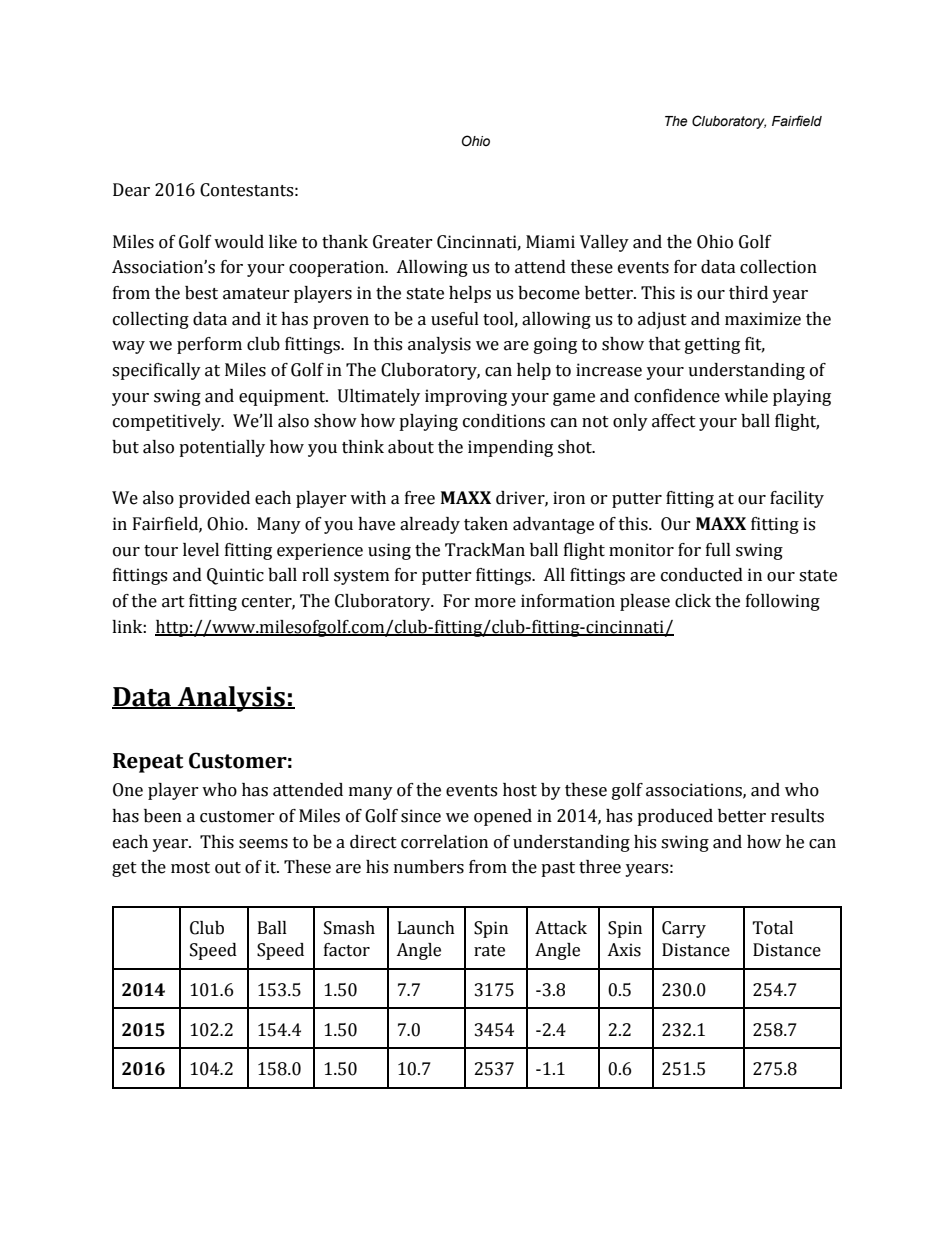 This screenshot has height=1233, width=952. Describe the element at coordinates (495, 603) in the screenshot. I see `more` at that location.
